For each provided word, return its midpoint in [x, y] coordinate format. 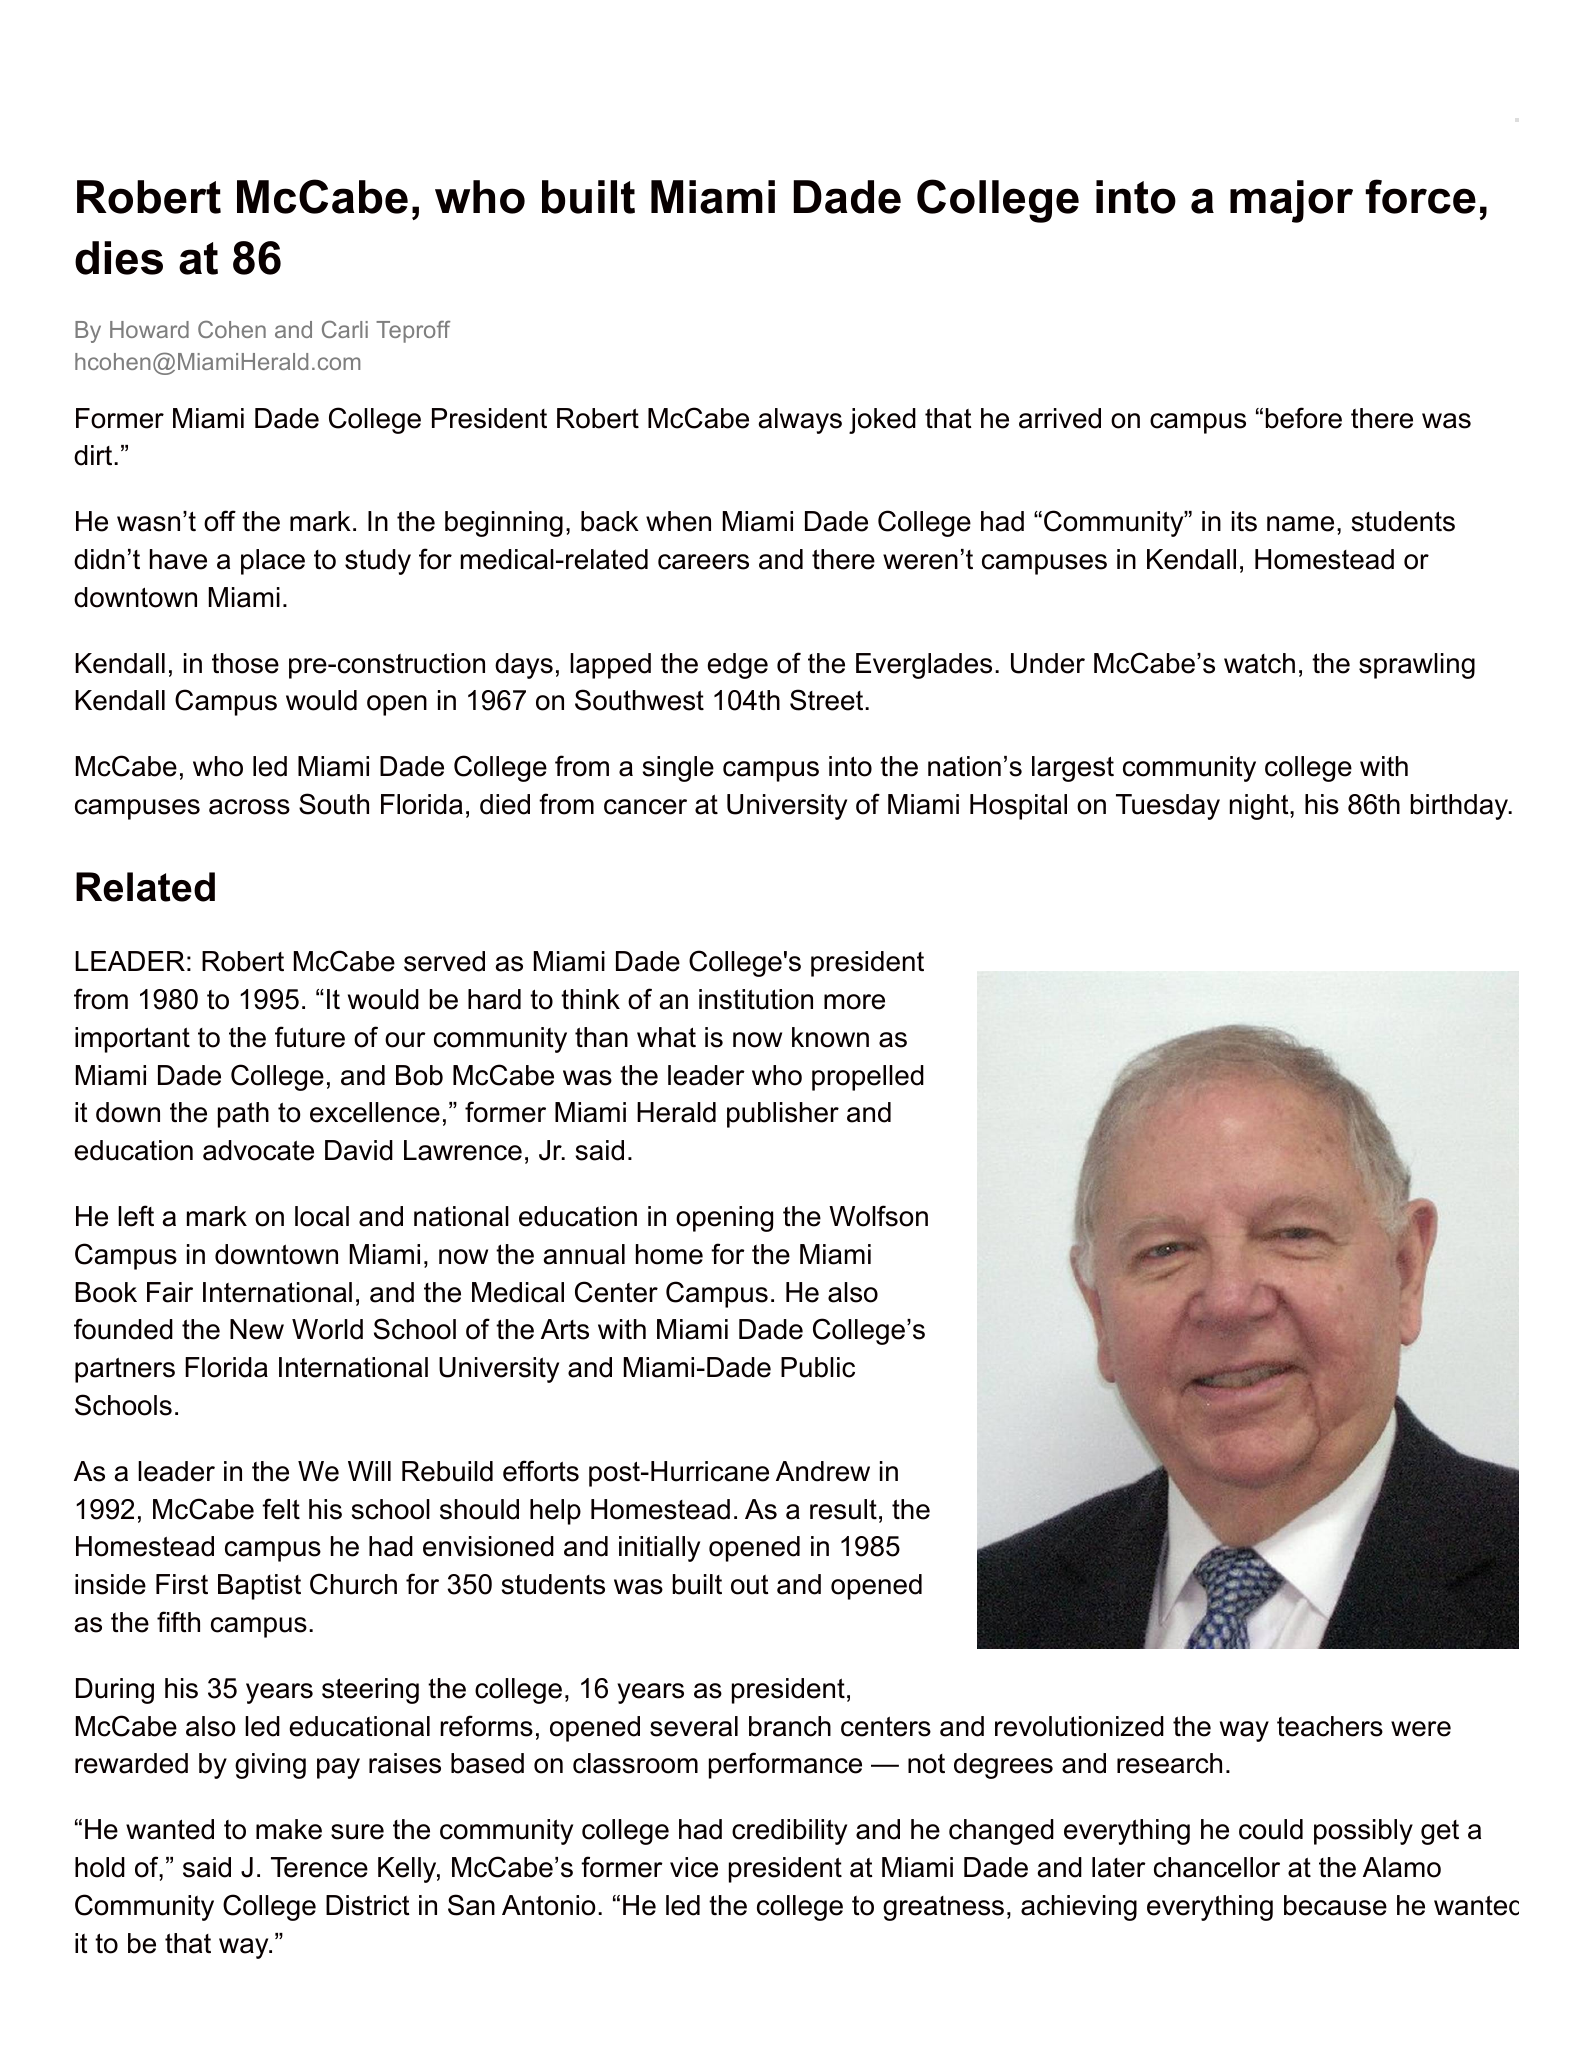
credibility [789, 1832]
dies [119, 258]
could [1271, 1829]
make [289, 1829]
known [830, 1037]
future [310, 1037]
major [1291, 201]
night [1260, 807]
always [800, 421]
